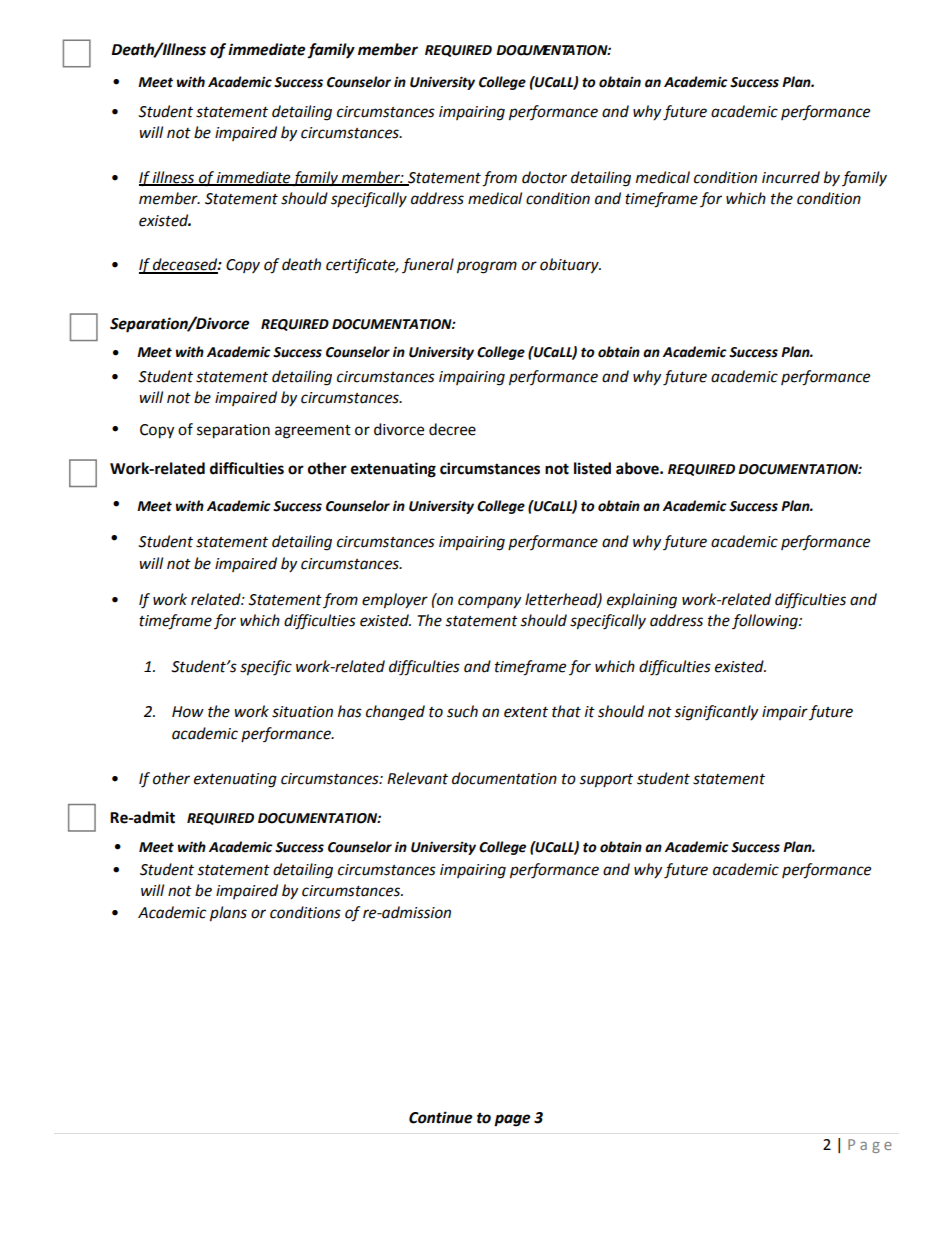 This screenshot has width=952, height=1233. Describe the element at coordinates (452, 429) in the screenshot. I see `decree` at that location.
